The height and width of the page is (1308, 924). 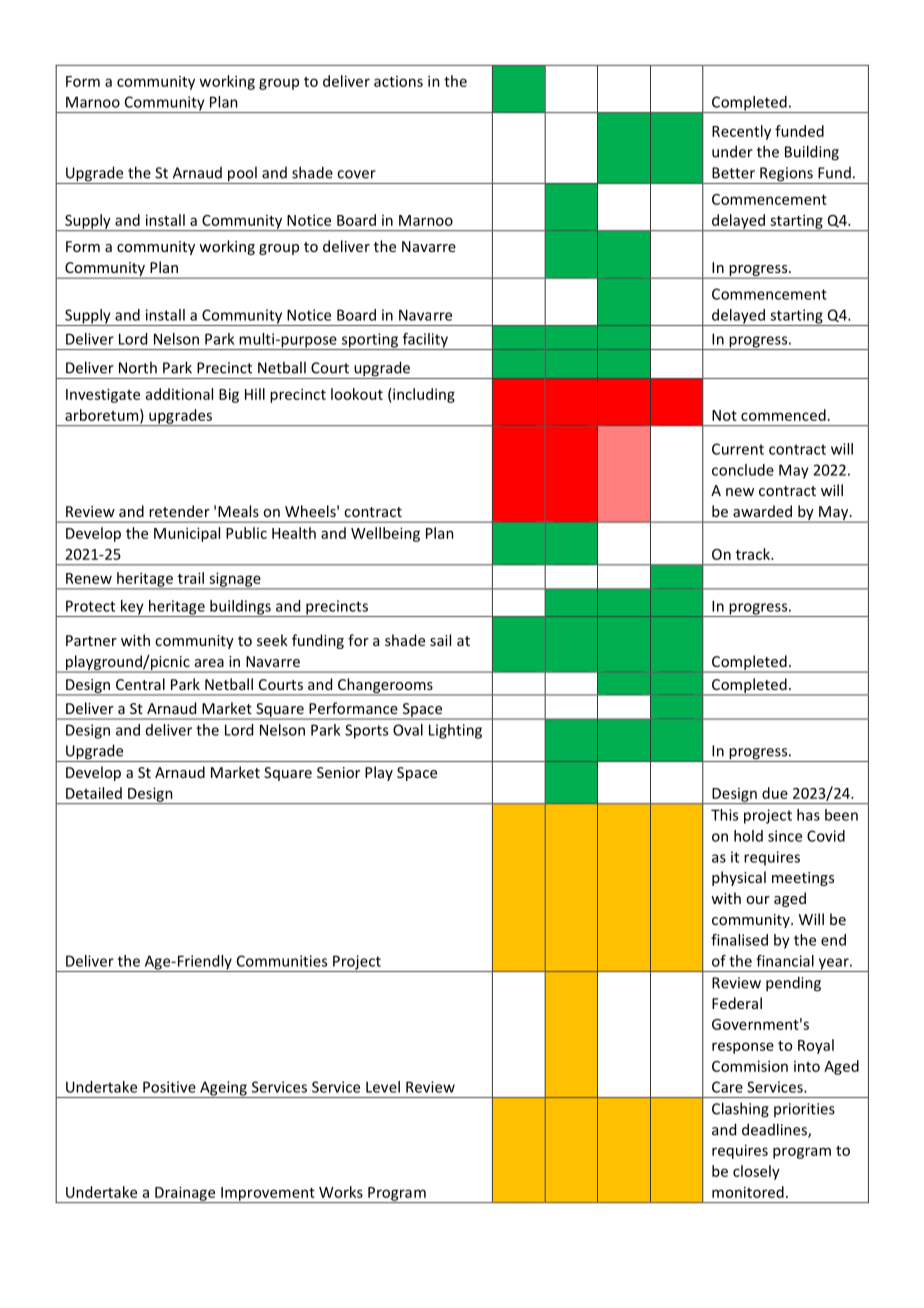 What do you see at coordinates (741, 132) in the page?
I see `Recently` at bounding box center [741, 132].
